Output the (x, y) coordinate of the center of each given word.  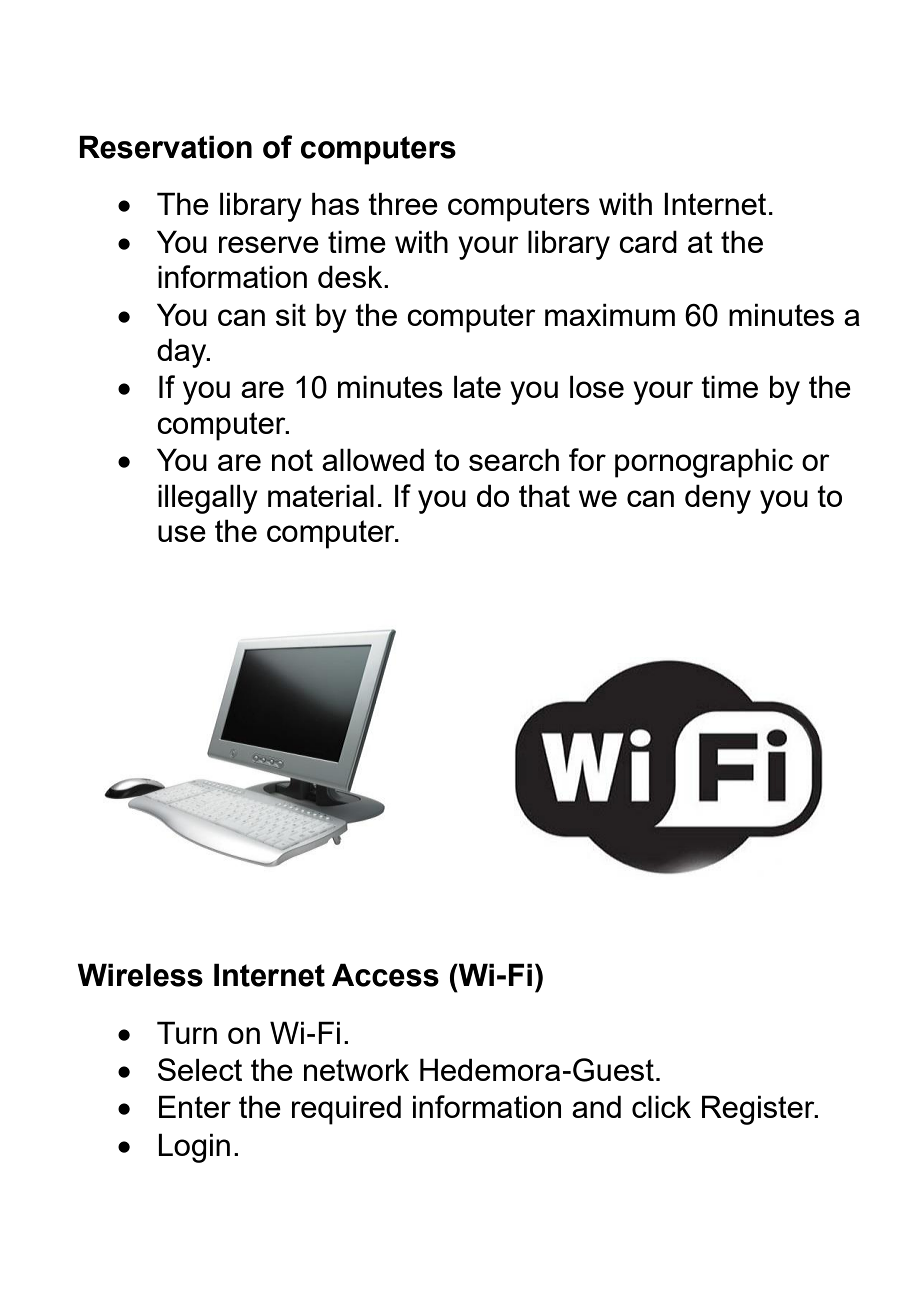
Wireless (140, 975)
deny (718, 499)
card (648, 241)
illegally (208, 499)
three (403, 203)
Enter (195, 1106)
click (661, 1106)
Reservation (165, 147)
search (514, 459)
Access (385, 975)
